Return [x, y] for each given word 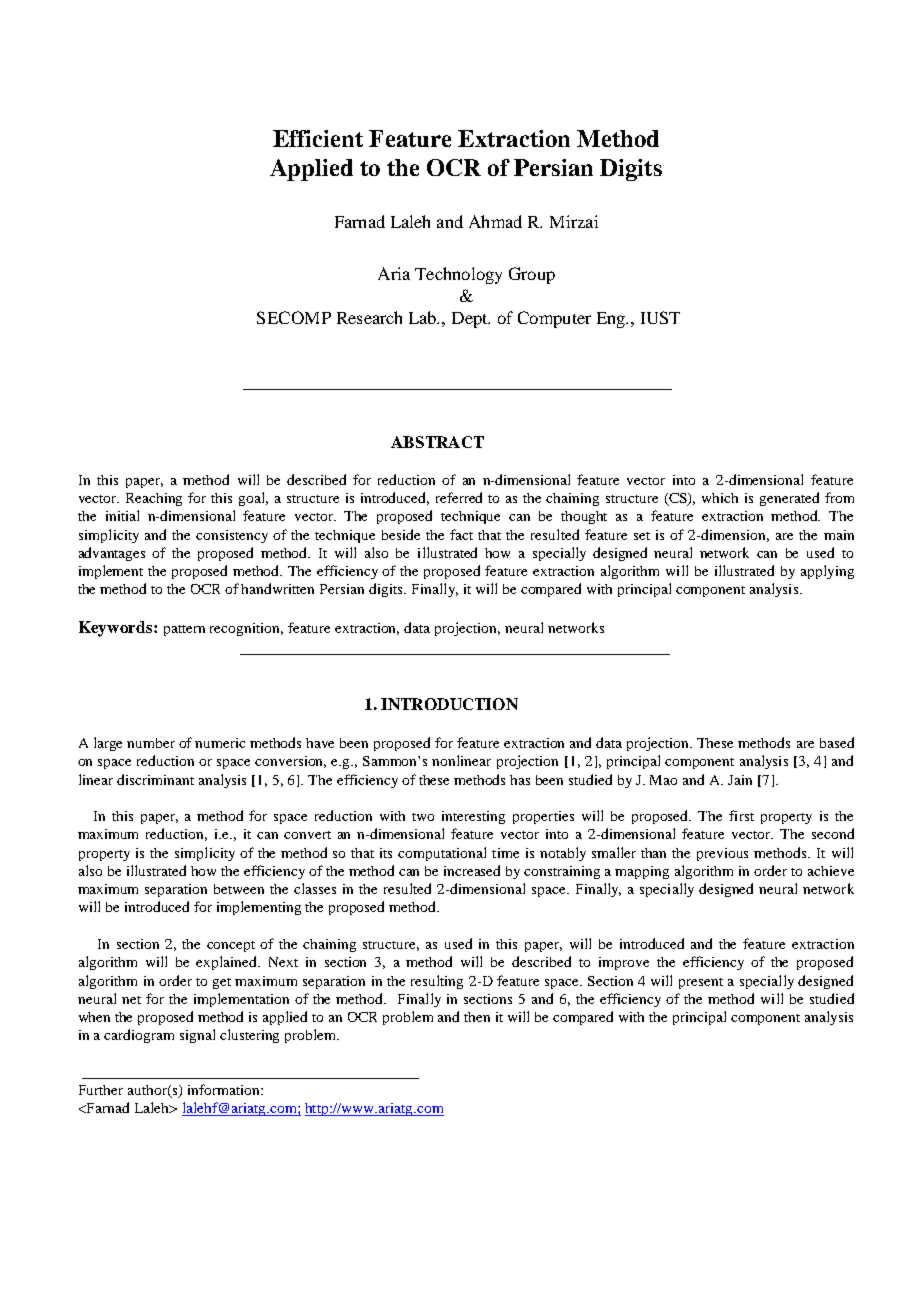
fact [461, 534]
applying [827, 572]
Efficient [318, 138]
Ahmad [495, 221]
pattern [184, 630]
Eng [612, 320]
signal [197, 1036]
